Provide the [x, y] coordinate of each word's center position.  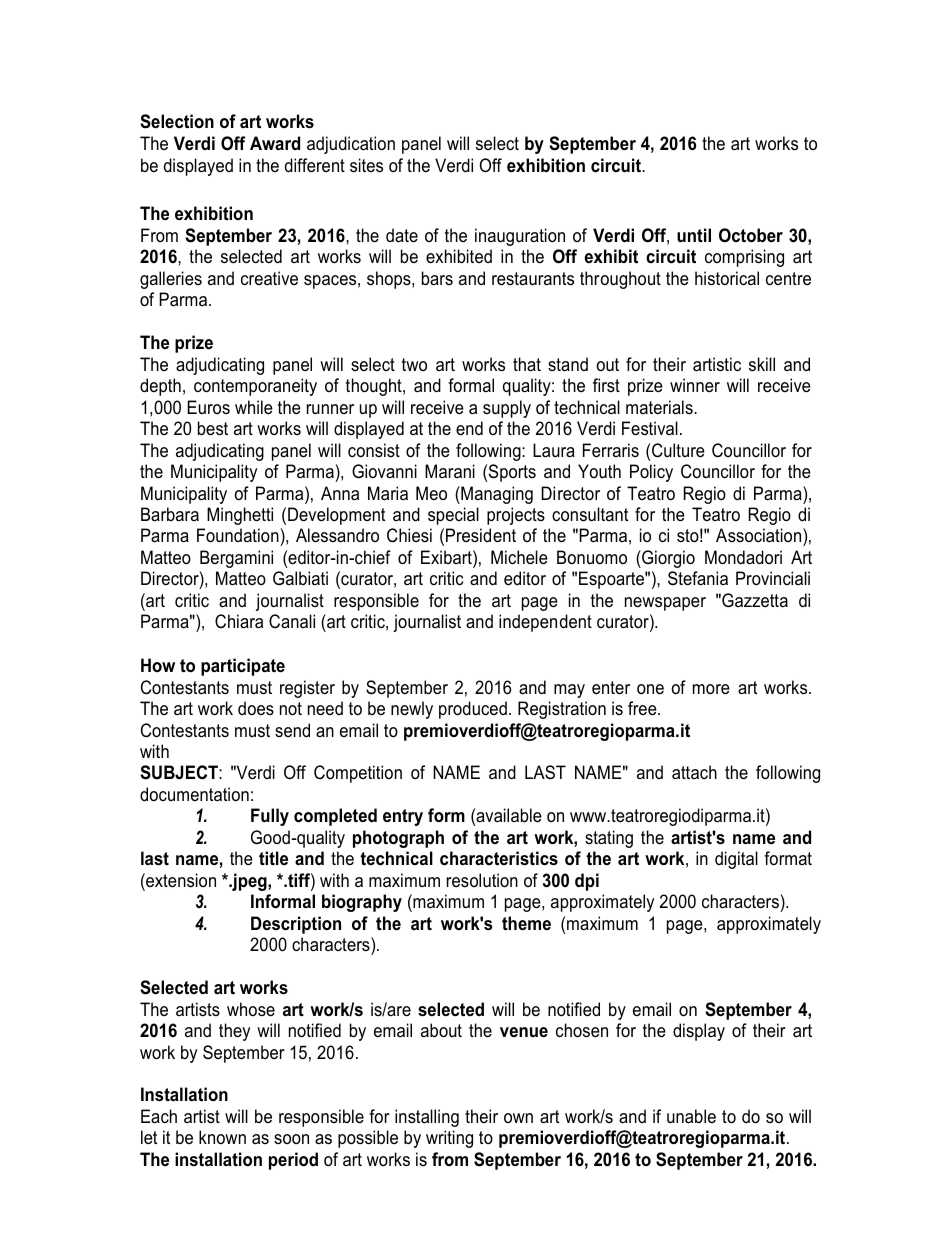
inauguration [520, 237]
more [711, 689]
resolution [482, 880]
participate [243, 667]
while [254, 407]
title [273, 858]
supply [507, 409]
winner [695, 385]
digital [736, 860]
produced [473, 710]
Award [275, 143]
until [694, 235]
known [222, 1137]
